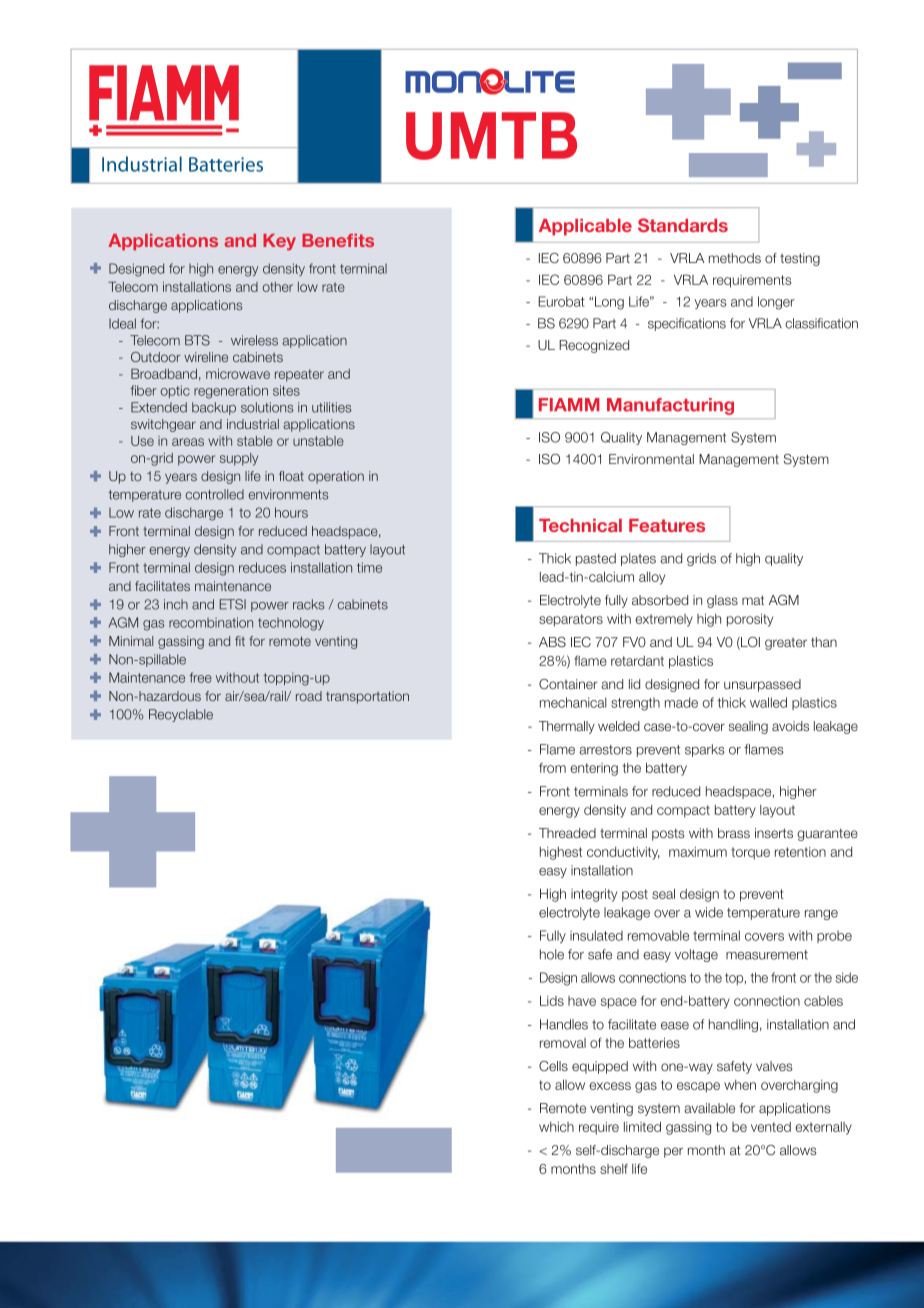 The image size is (924, 1308). What do you see at coordinates (771, 1127) in the image?
I see `vented` at bounding box center [771, 1127].
